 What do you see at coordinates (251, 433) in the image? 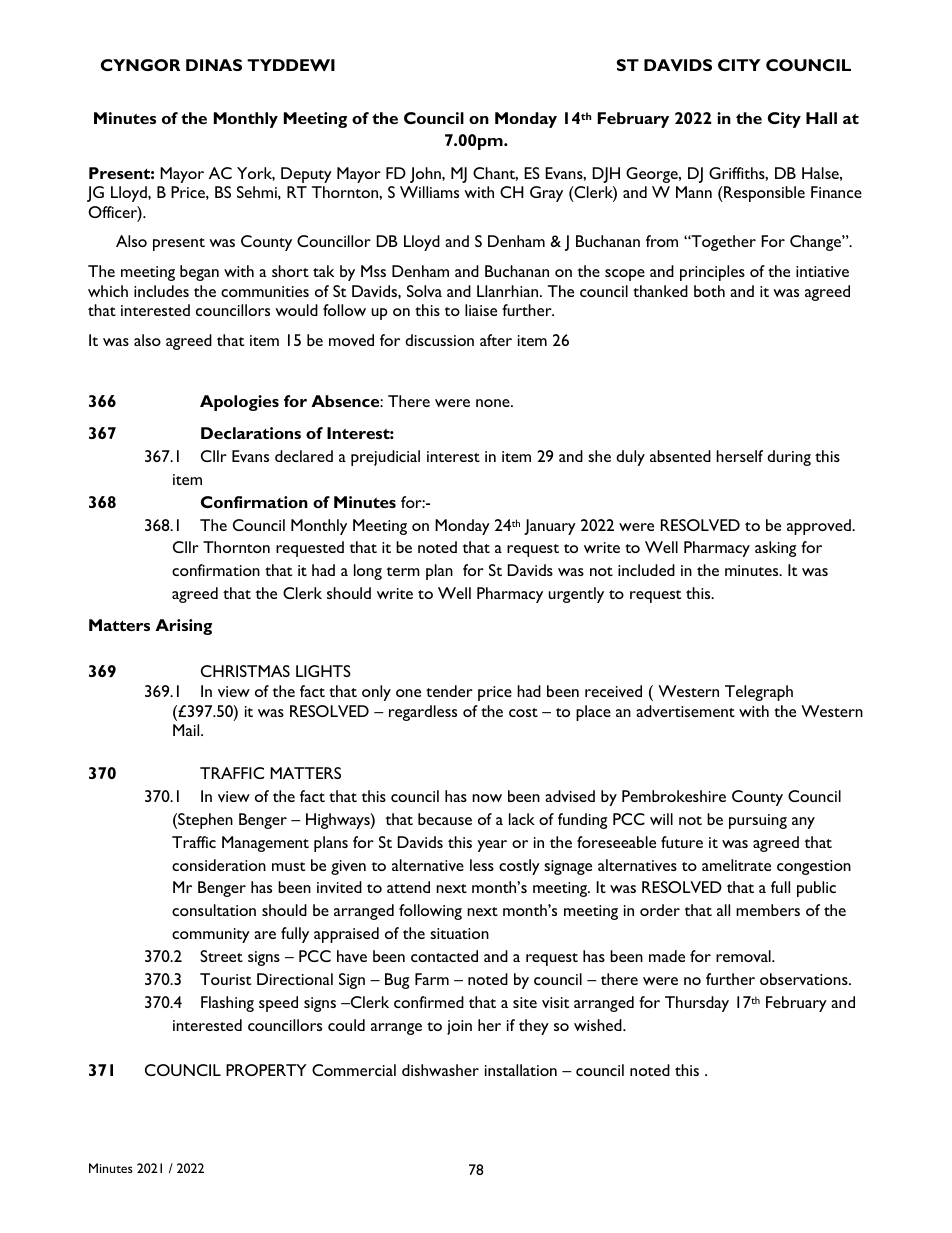
I see `Declarations` at bounding box center [251, 433].
